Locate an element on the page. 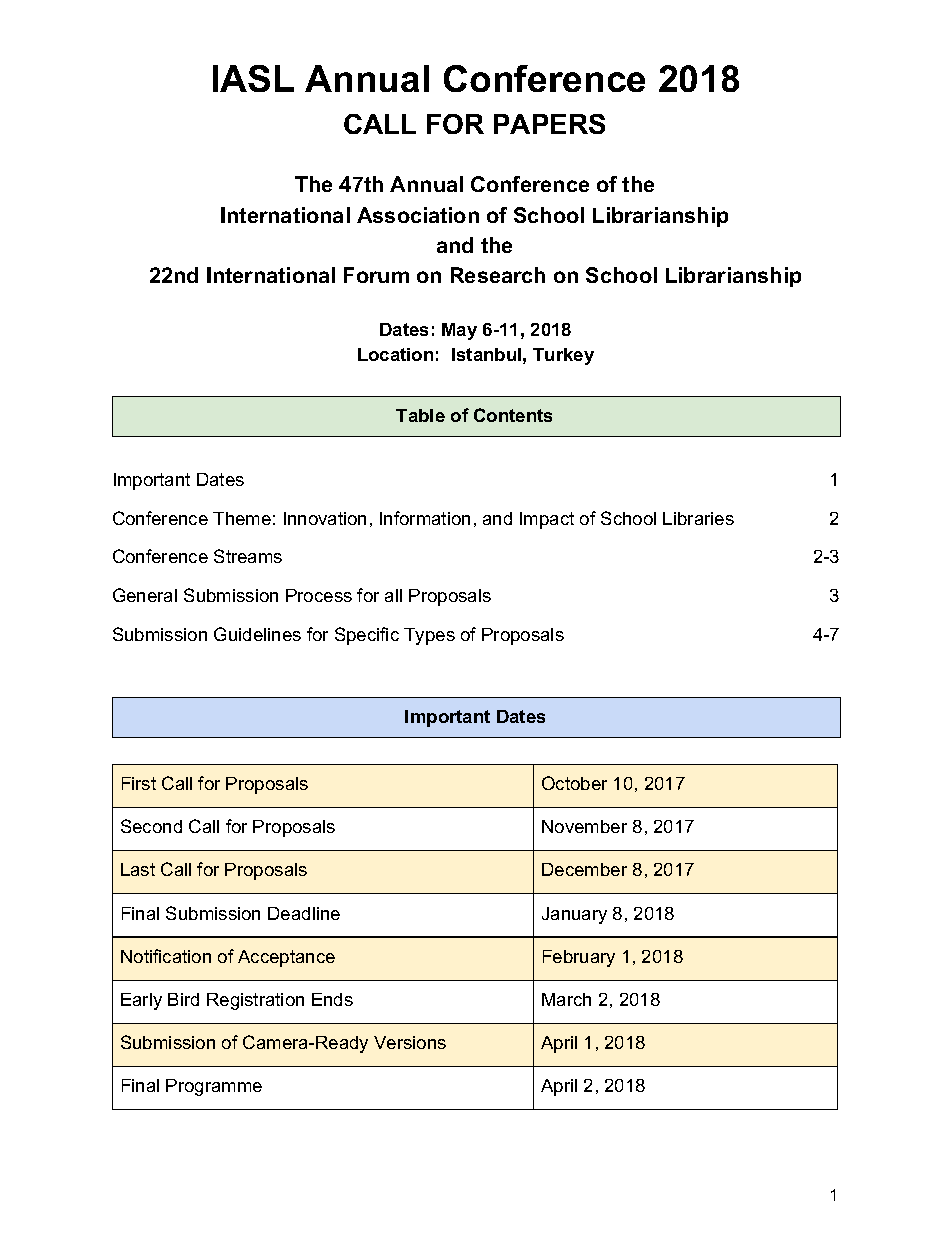 The width and height of the page is (952, 1233). PAPERS is located at coordinates (549, 124).
